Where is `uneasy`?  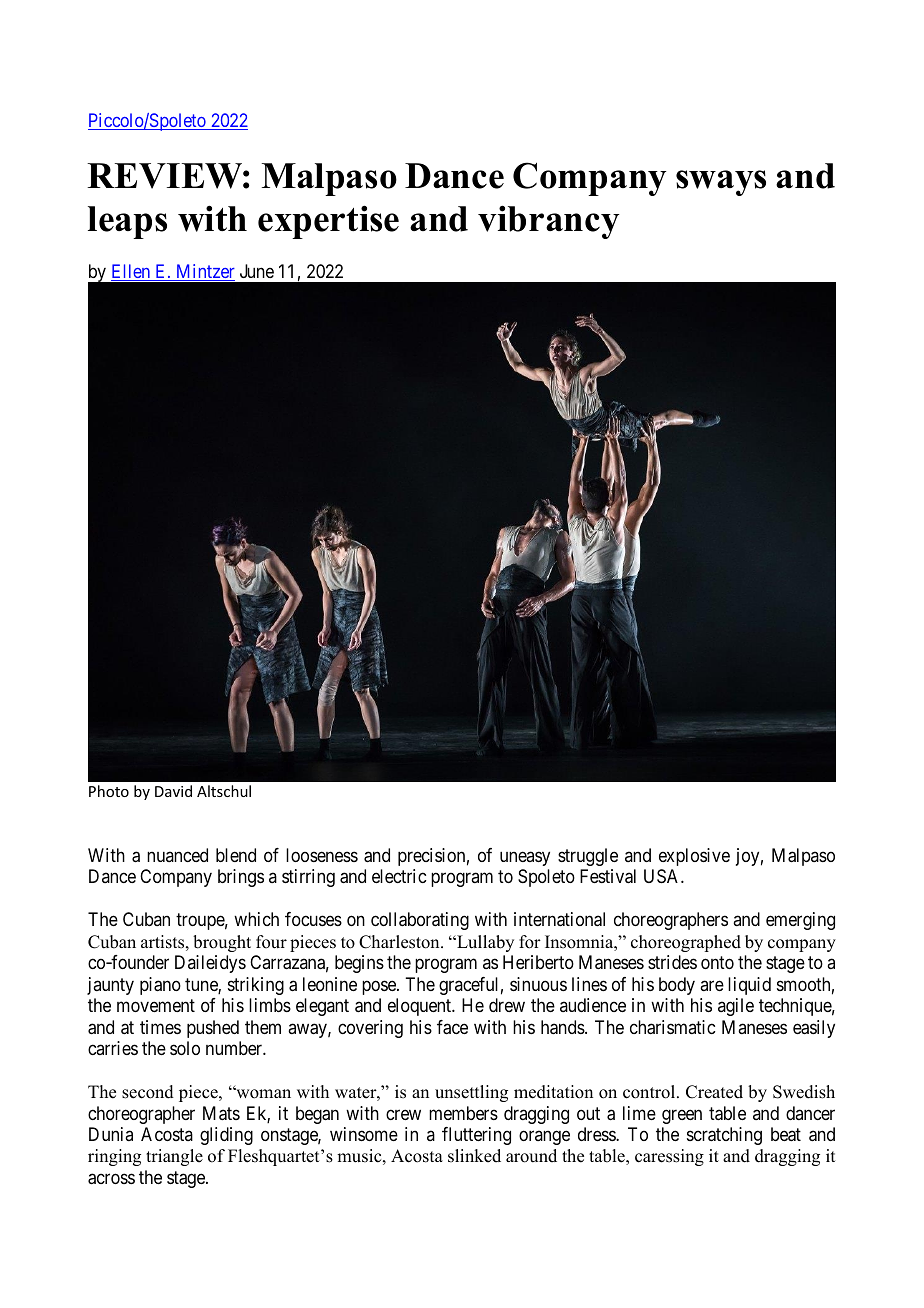
uneasy is located at coordinates (525, 858).
